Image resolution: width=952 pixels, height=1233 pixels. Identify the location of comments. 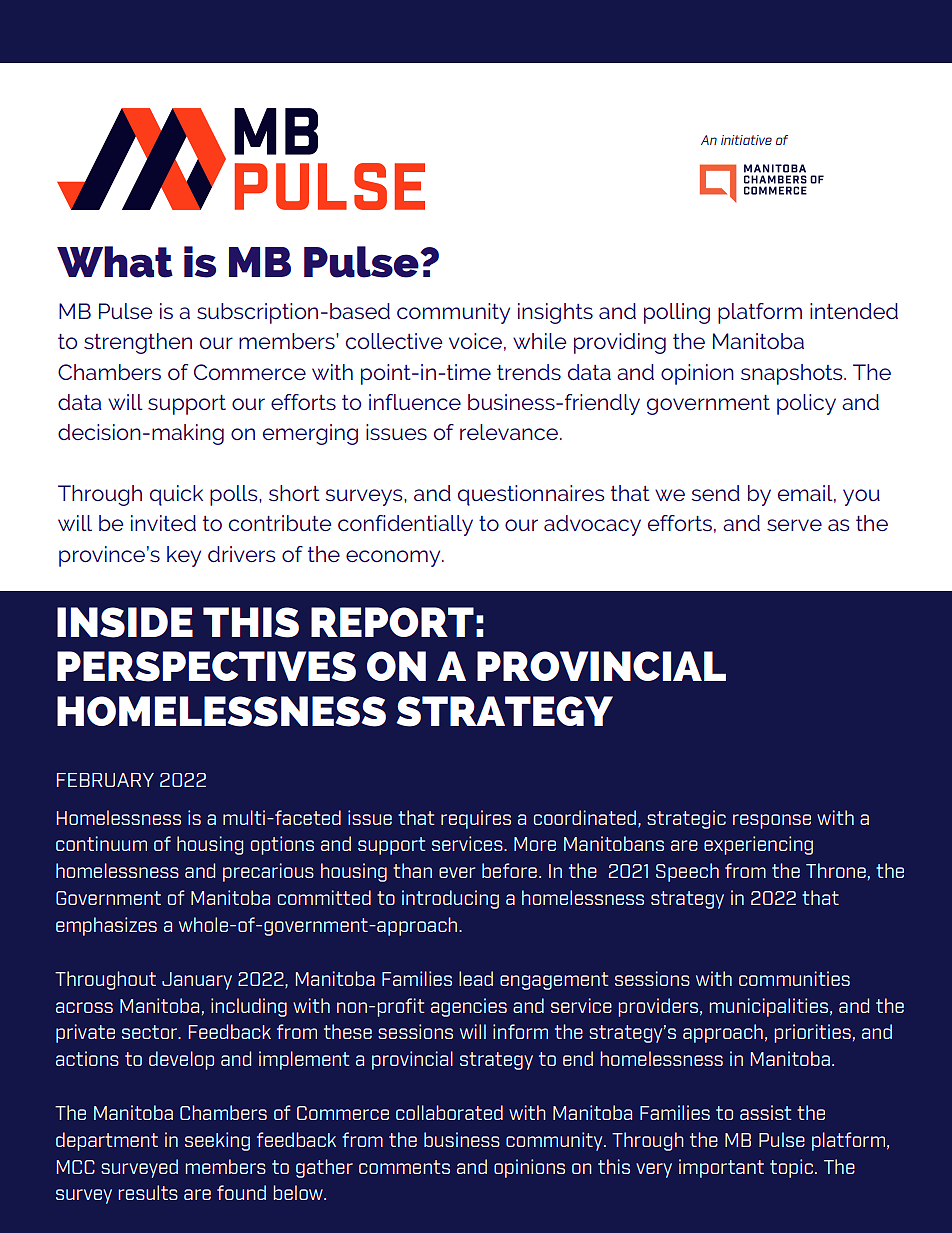
(404, 1167).
